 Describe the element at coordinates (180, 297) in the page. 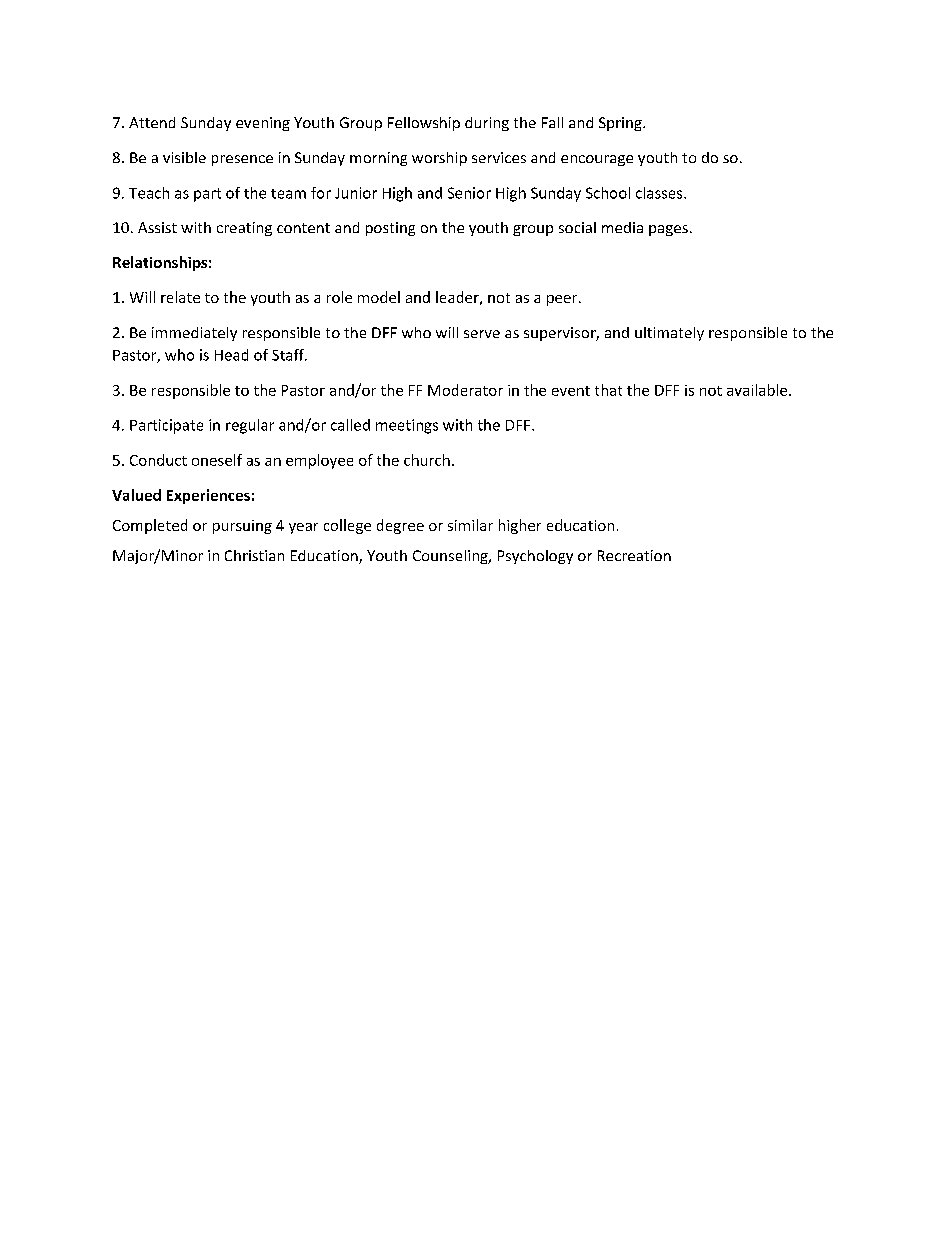

I see `relate` at that location.
